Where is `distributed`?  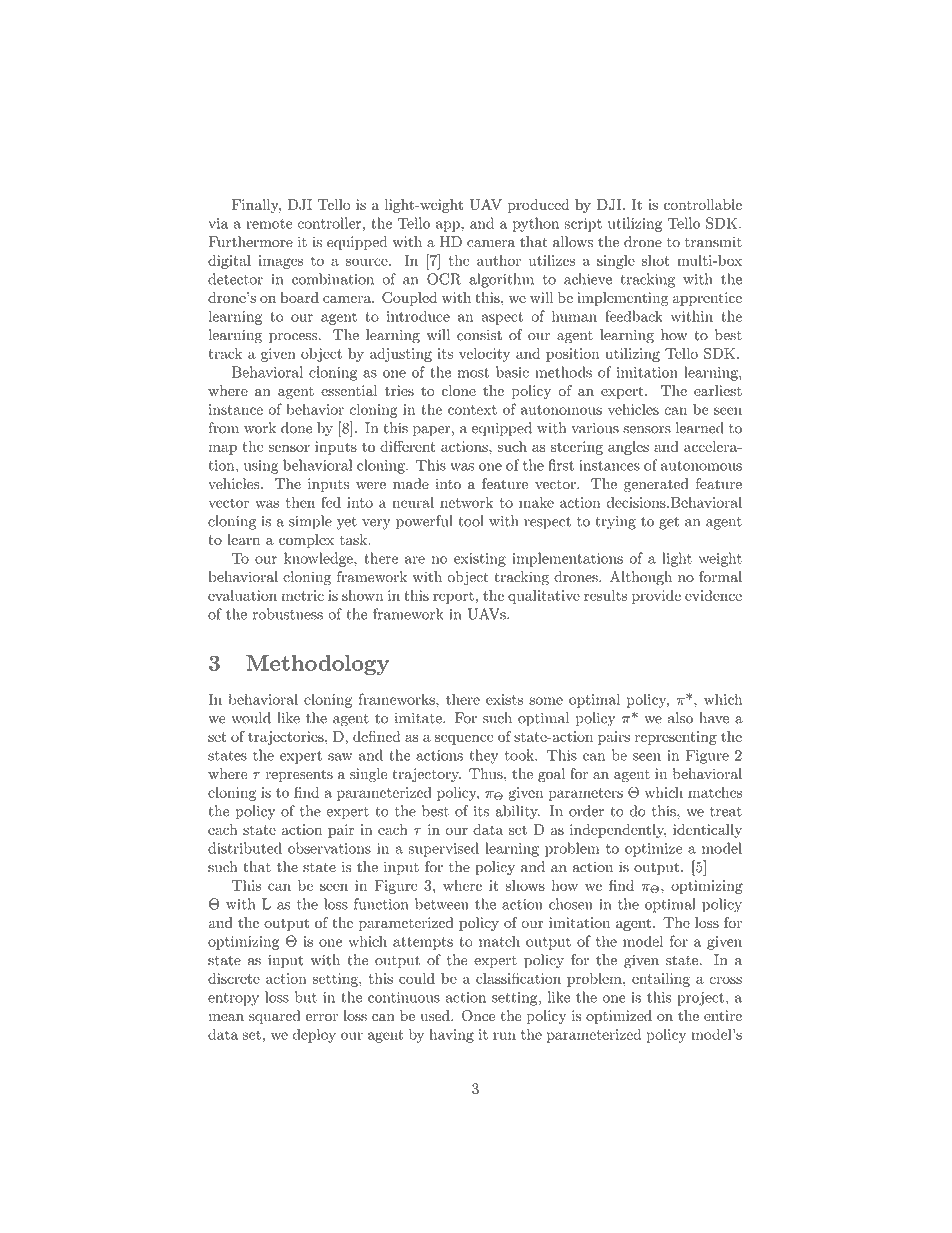 distributed is located at coordinates (245, 848).
